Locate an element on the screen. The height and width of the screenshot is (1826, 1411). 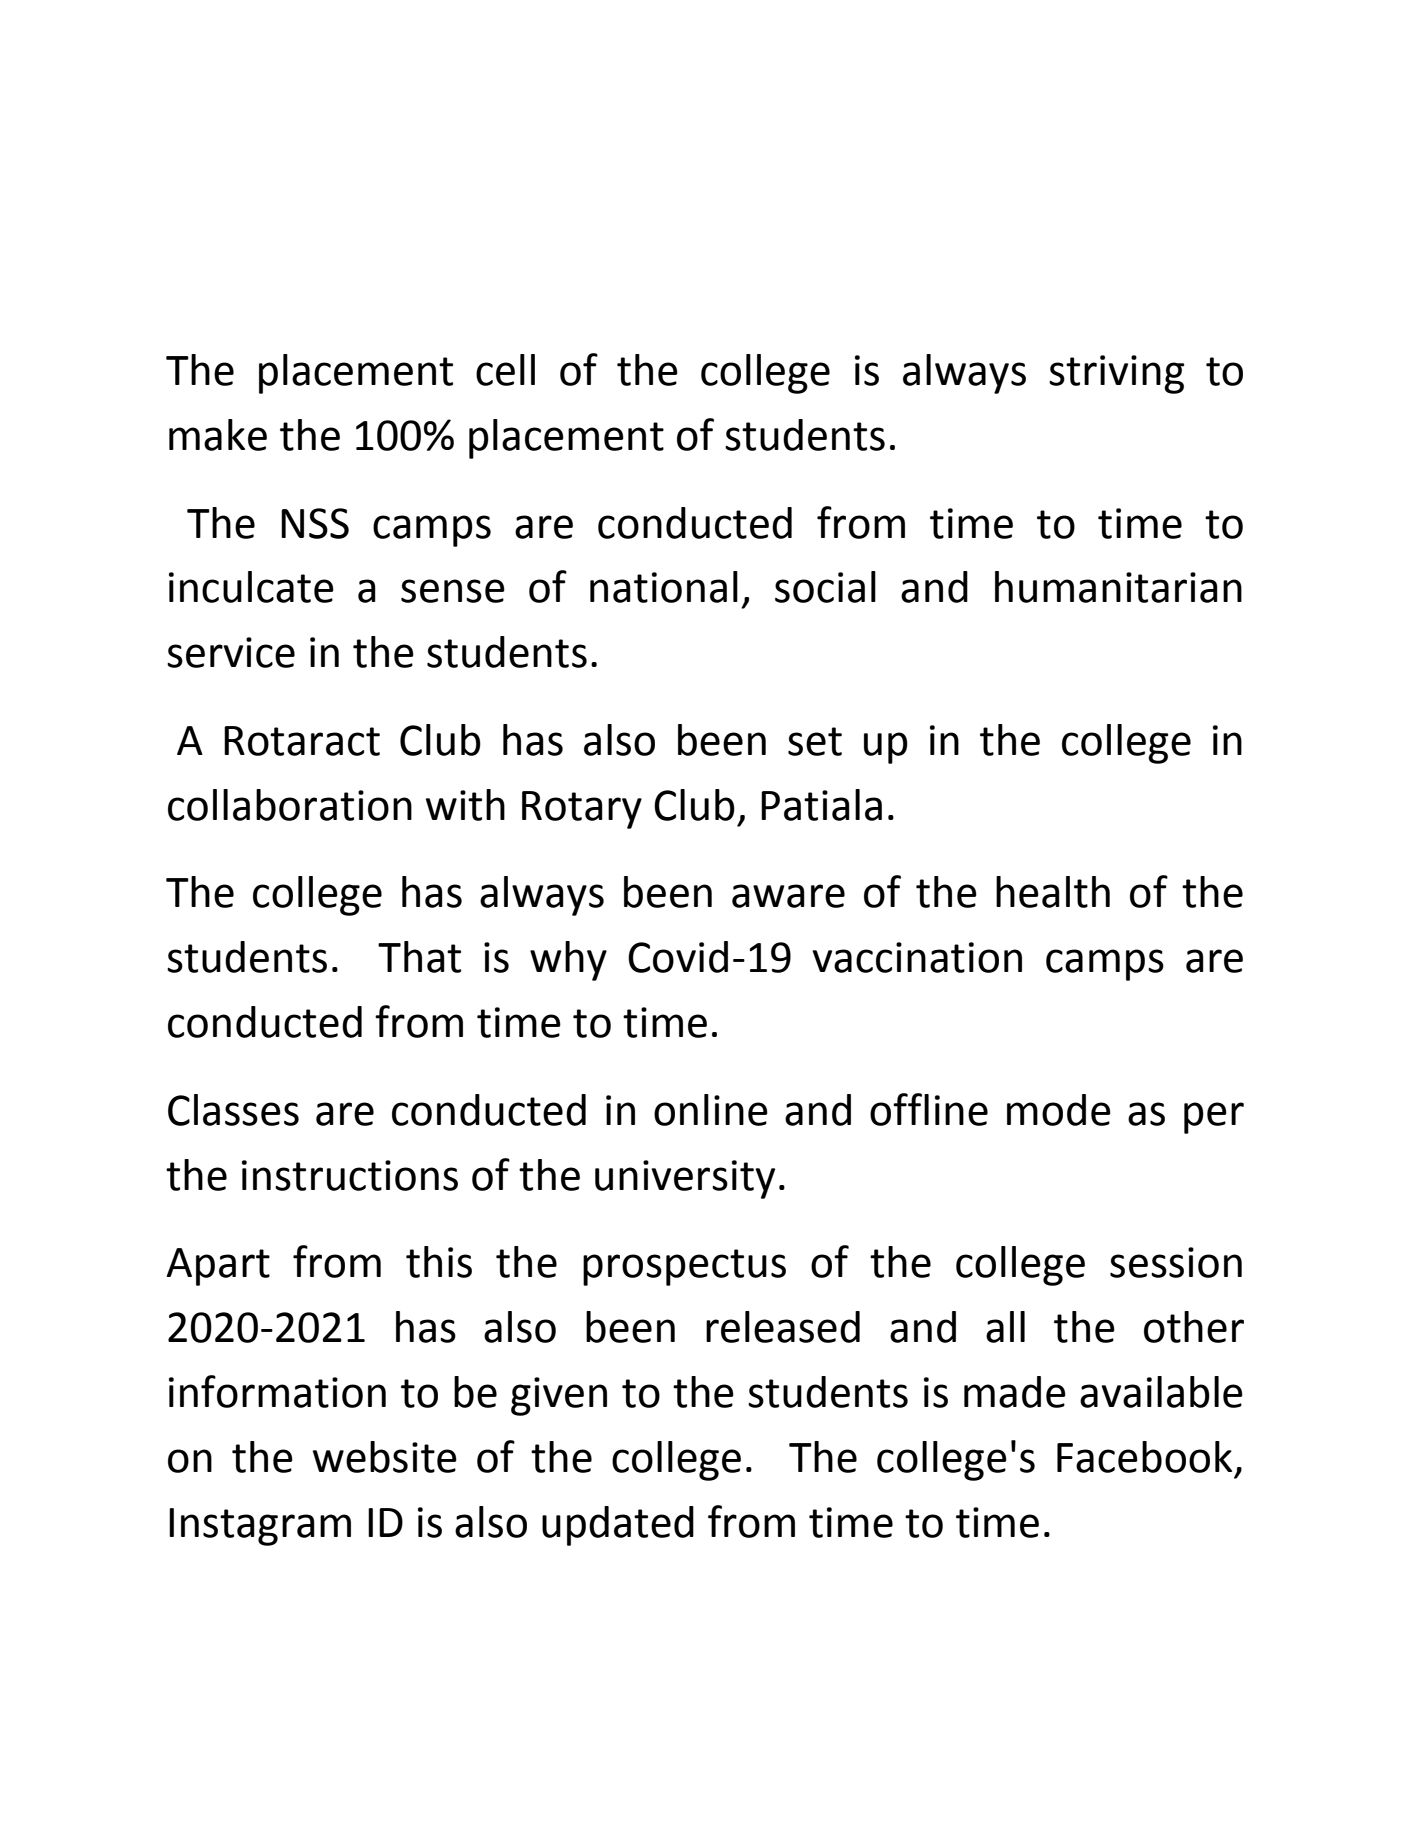
aware is located at coordinates (788, 896).
